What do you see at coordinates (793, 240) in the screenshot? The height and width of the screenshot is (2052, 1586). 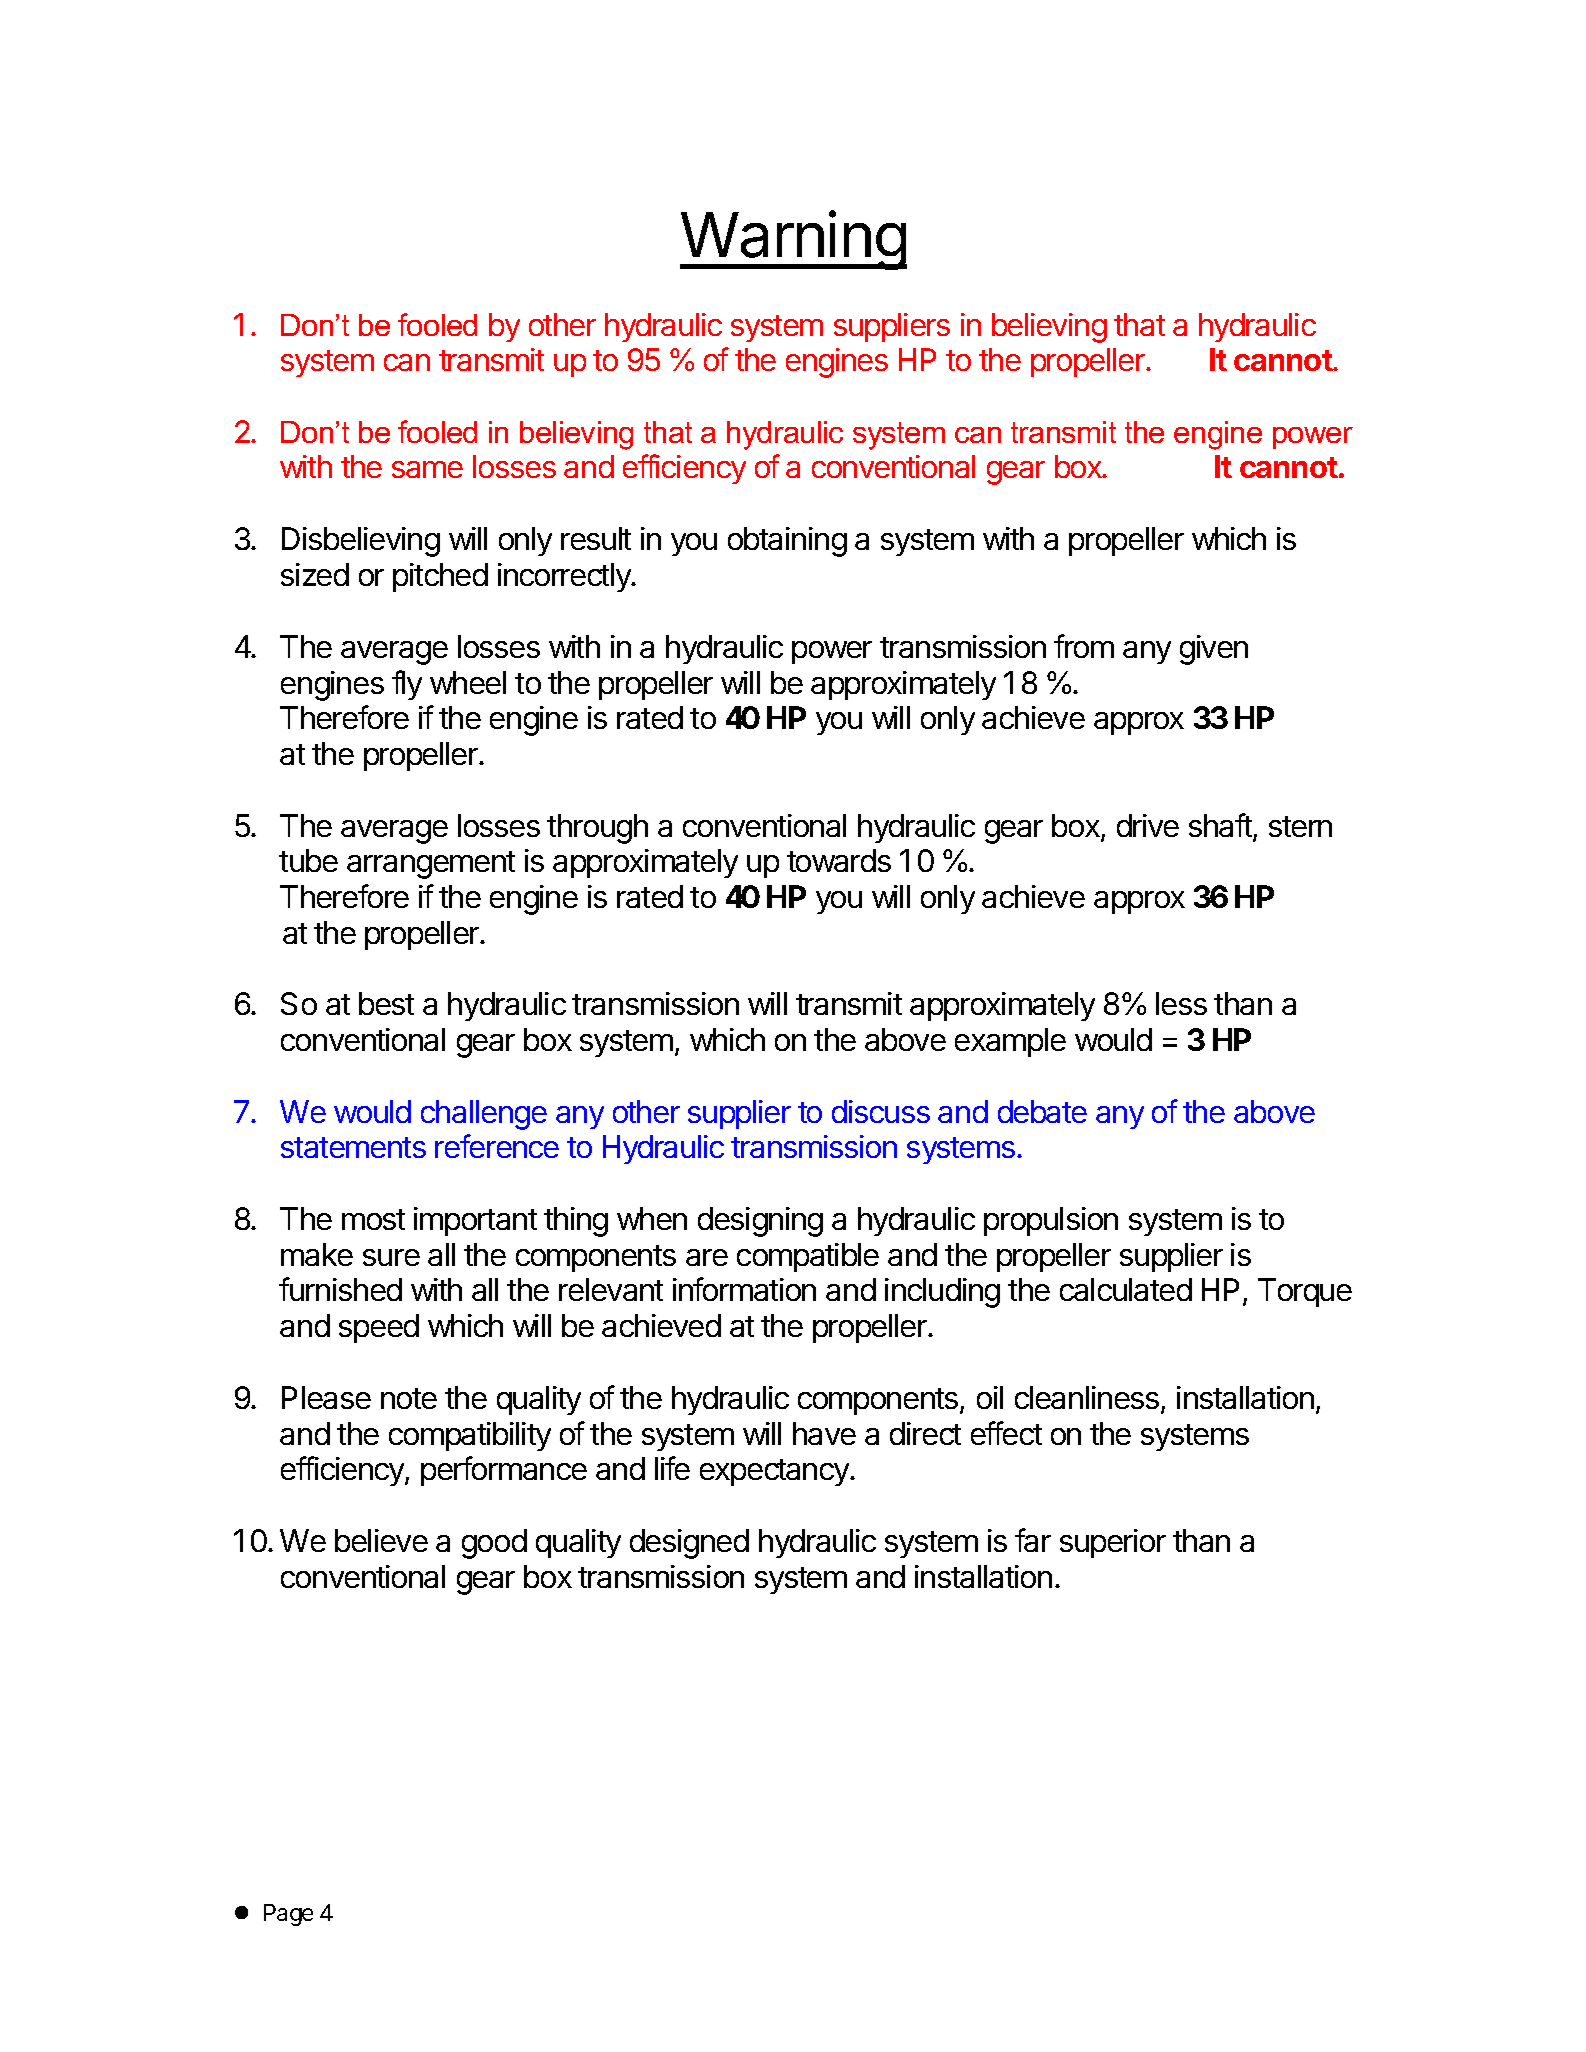 I see `Warning` at bounding box center [793, 240].
